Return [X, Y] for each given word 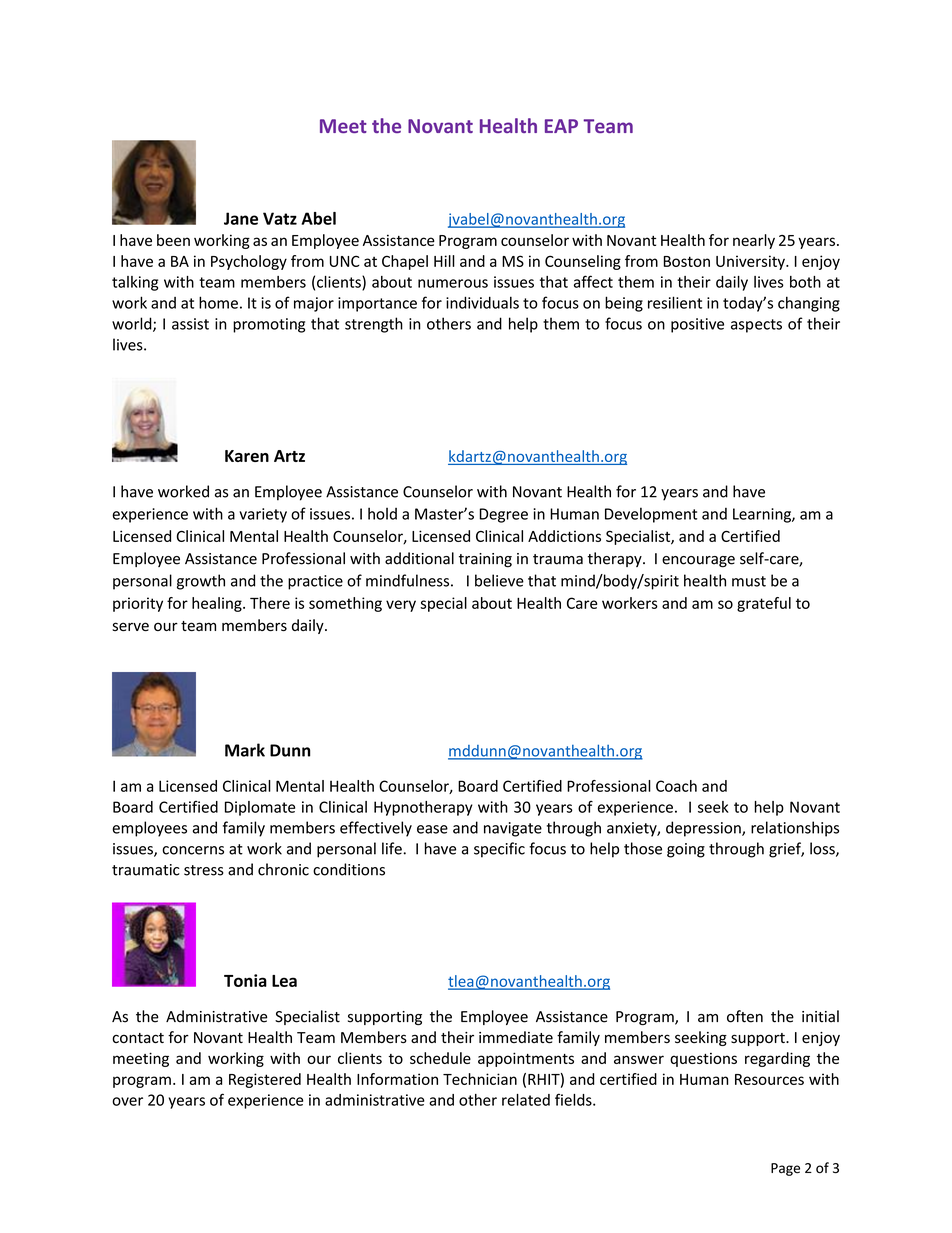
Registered [265, 1080]
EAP [561, 126]
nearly [754, 241]
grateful [764, 604]
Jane [241, 218]
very [401, 606]
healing [218, 604]
